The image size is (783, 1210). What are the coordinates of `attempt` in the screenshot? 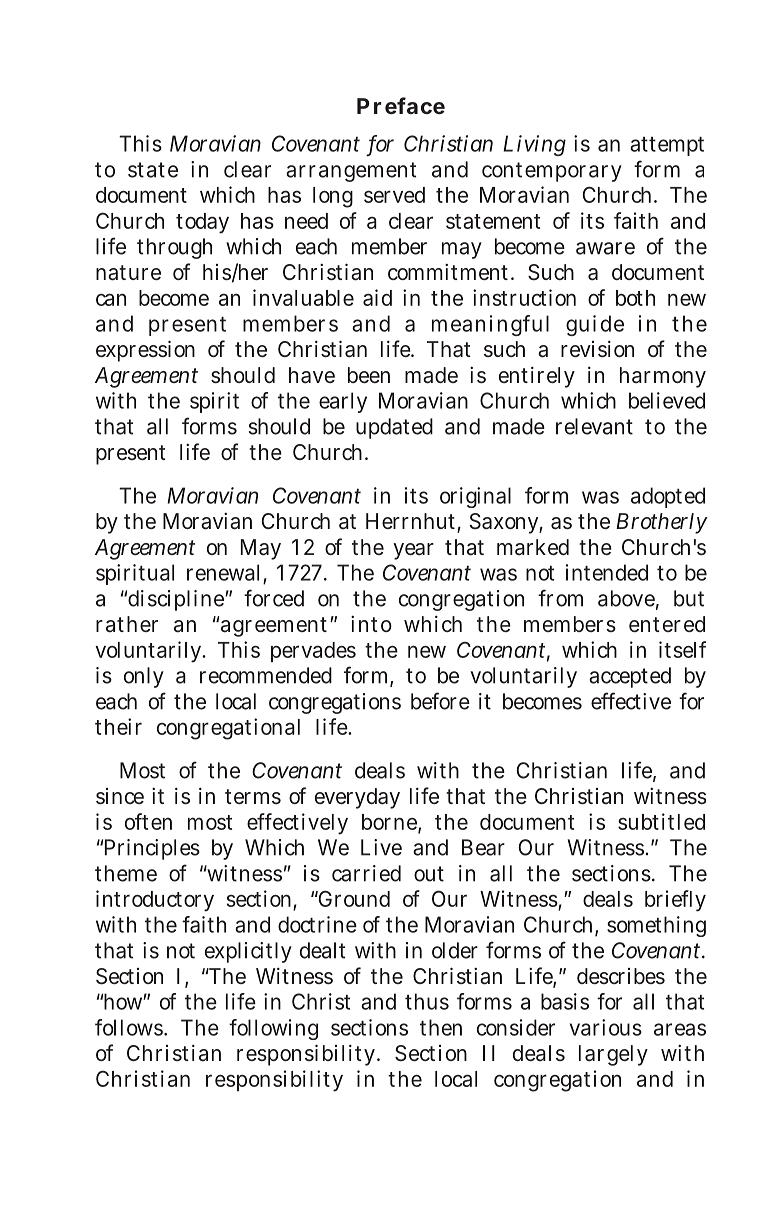 It's located at (667, 146).
